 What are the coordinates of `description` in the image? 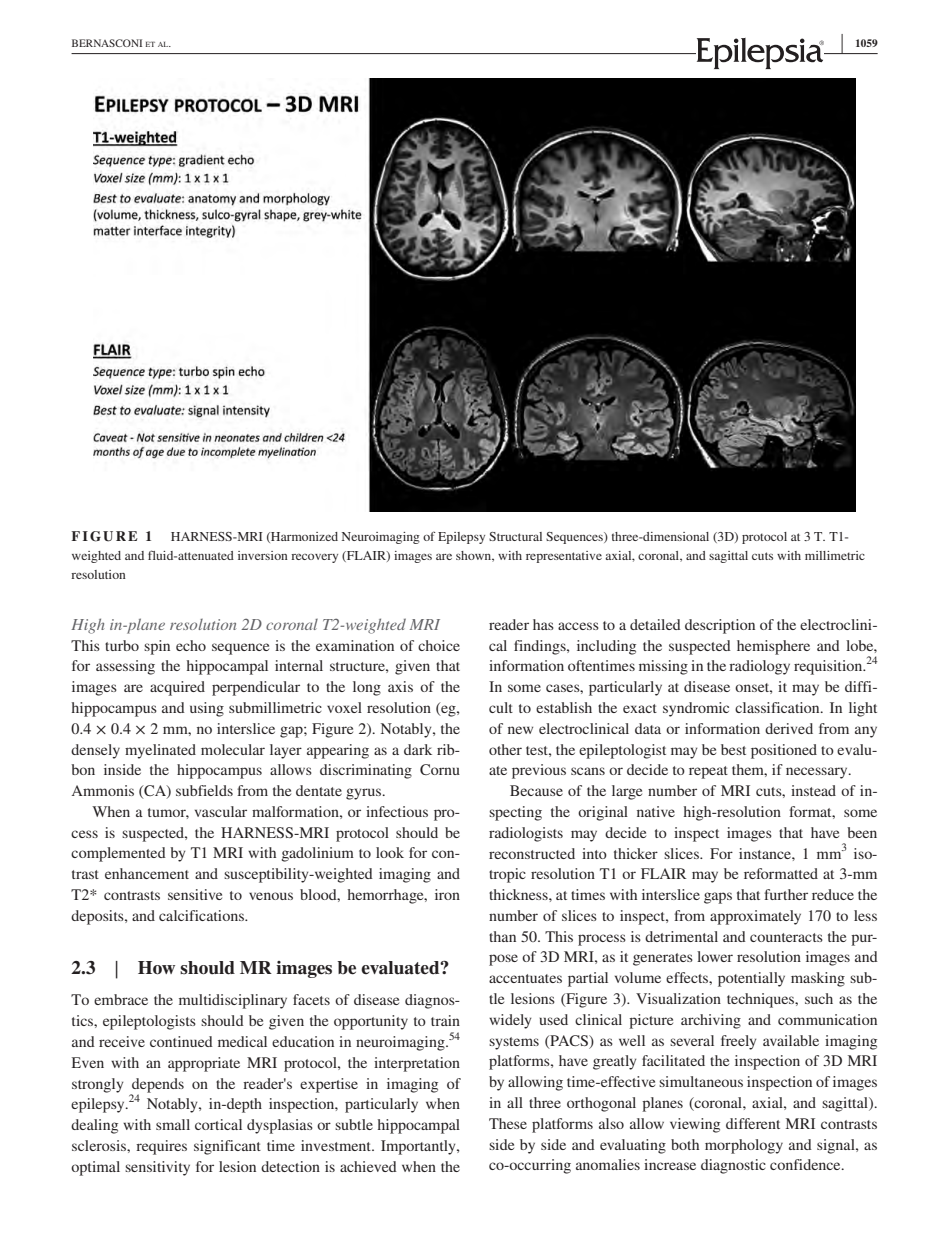 It's located at (720, 626).
